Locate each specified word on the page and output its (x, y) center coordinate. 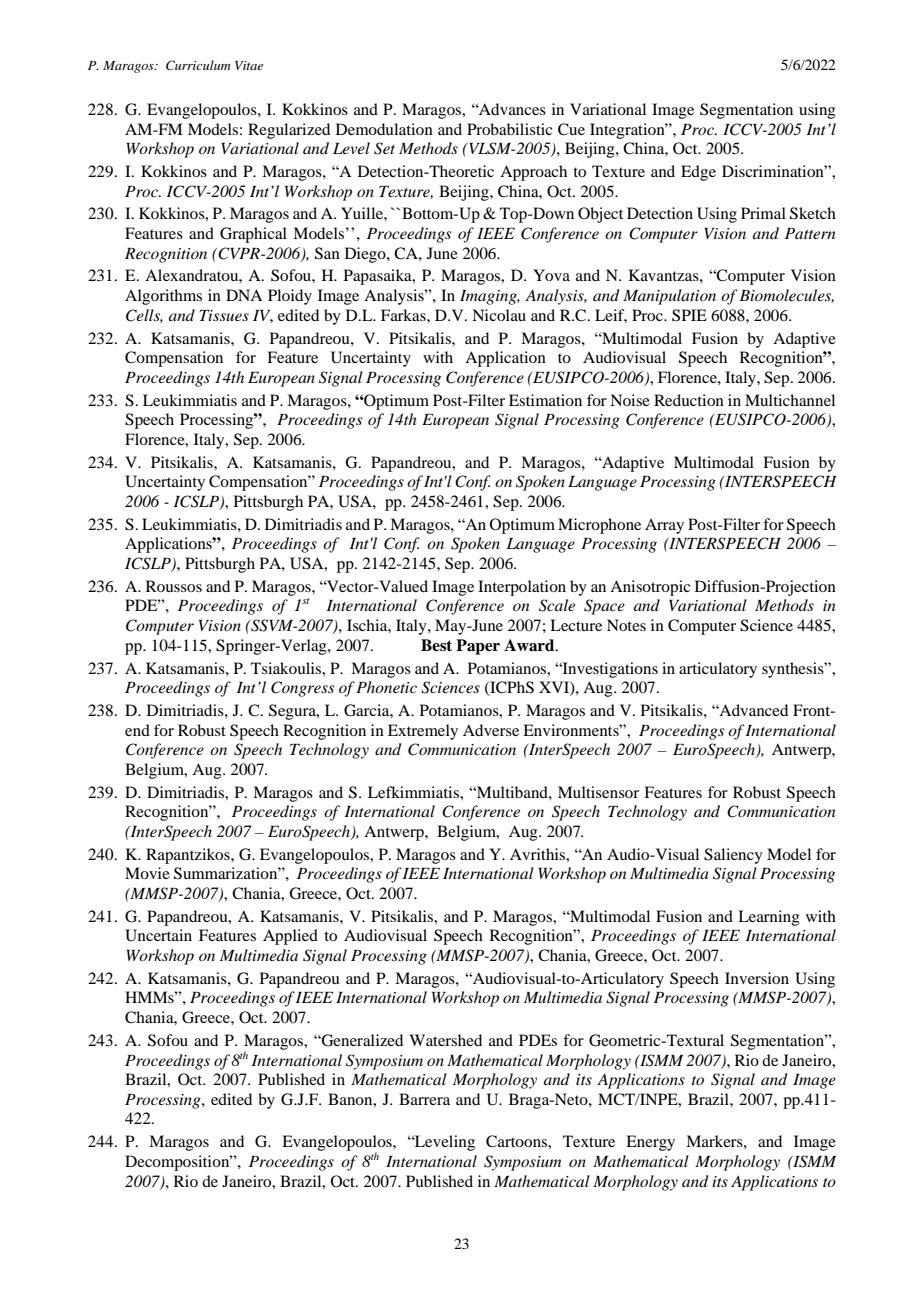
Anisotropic (650, 588)
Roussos (174, 586)
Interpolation (522, 588)
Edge (698, 173)
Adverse (491, 730)
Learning (769, 918)
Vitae (249, 65)
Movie (147, 873)
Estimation (545, 400)
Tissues (224, 315)
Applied (290, 937)
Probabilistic (509, 129)
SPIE (689, 315)
